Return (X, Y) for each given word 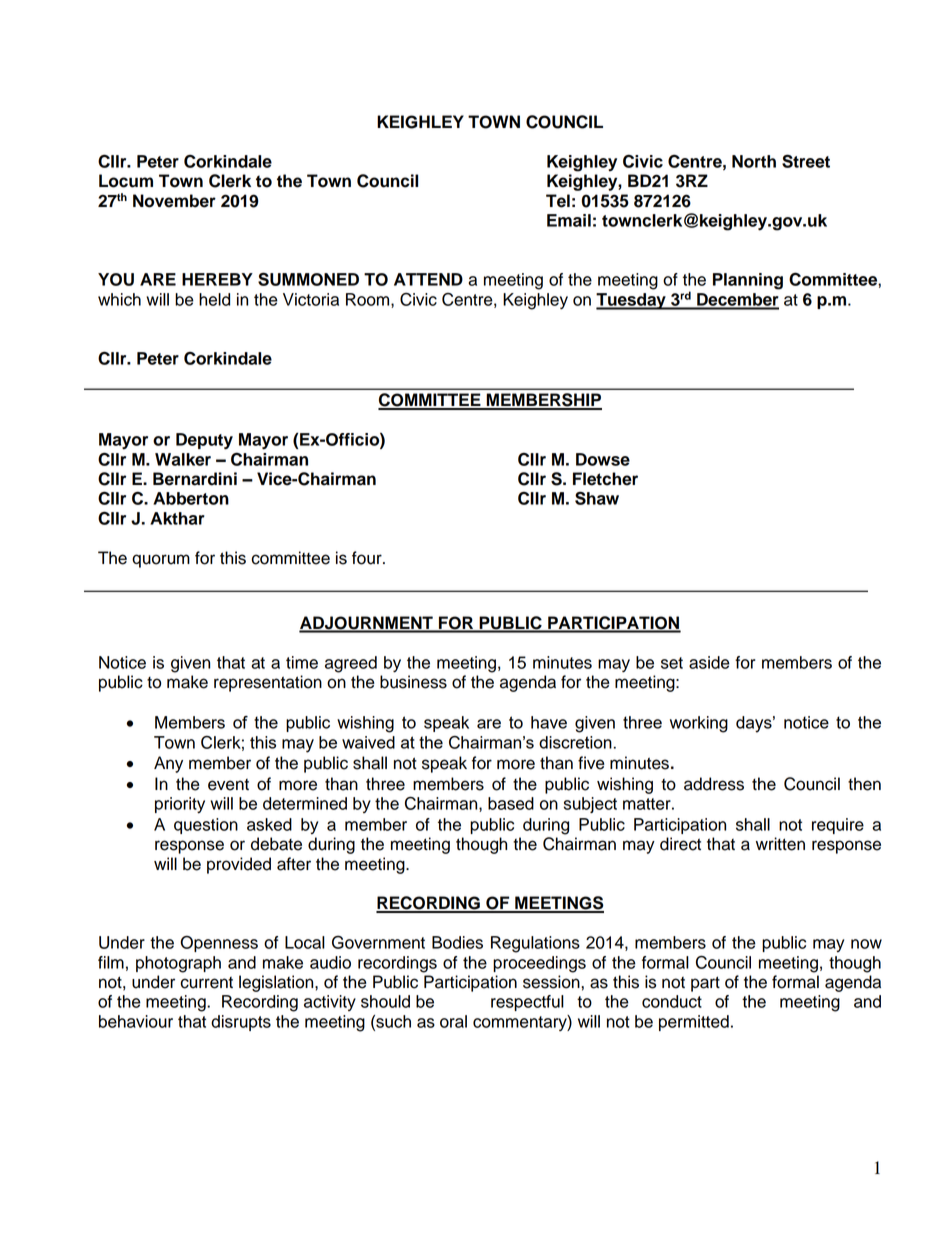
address (714, 784)
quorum (161, 561)
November (174, 201)
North (754, 161)
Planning (748, 281)
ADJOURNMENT (367, 624)
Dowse (603, 459)
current (206, 983)
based (511, 803)
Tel (558, 201)
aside (709, 662)
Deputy (204, 441)
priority (180, 805)
